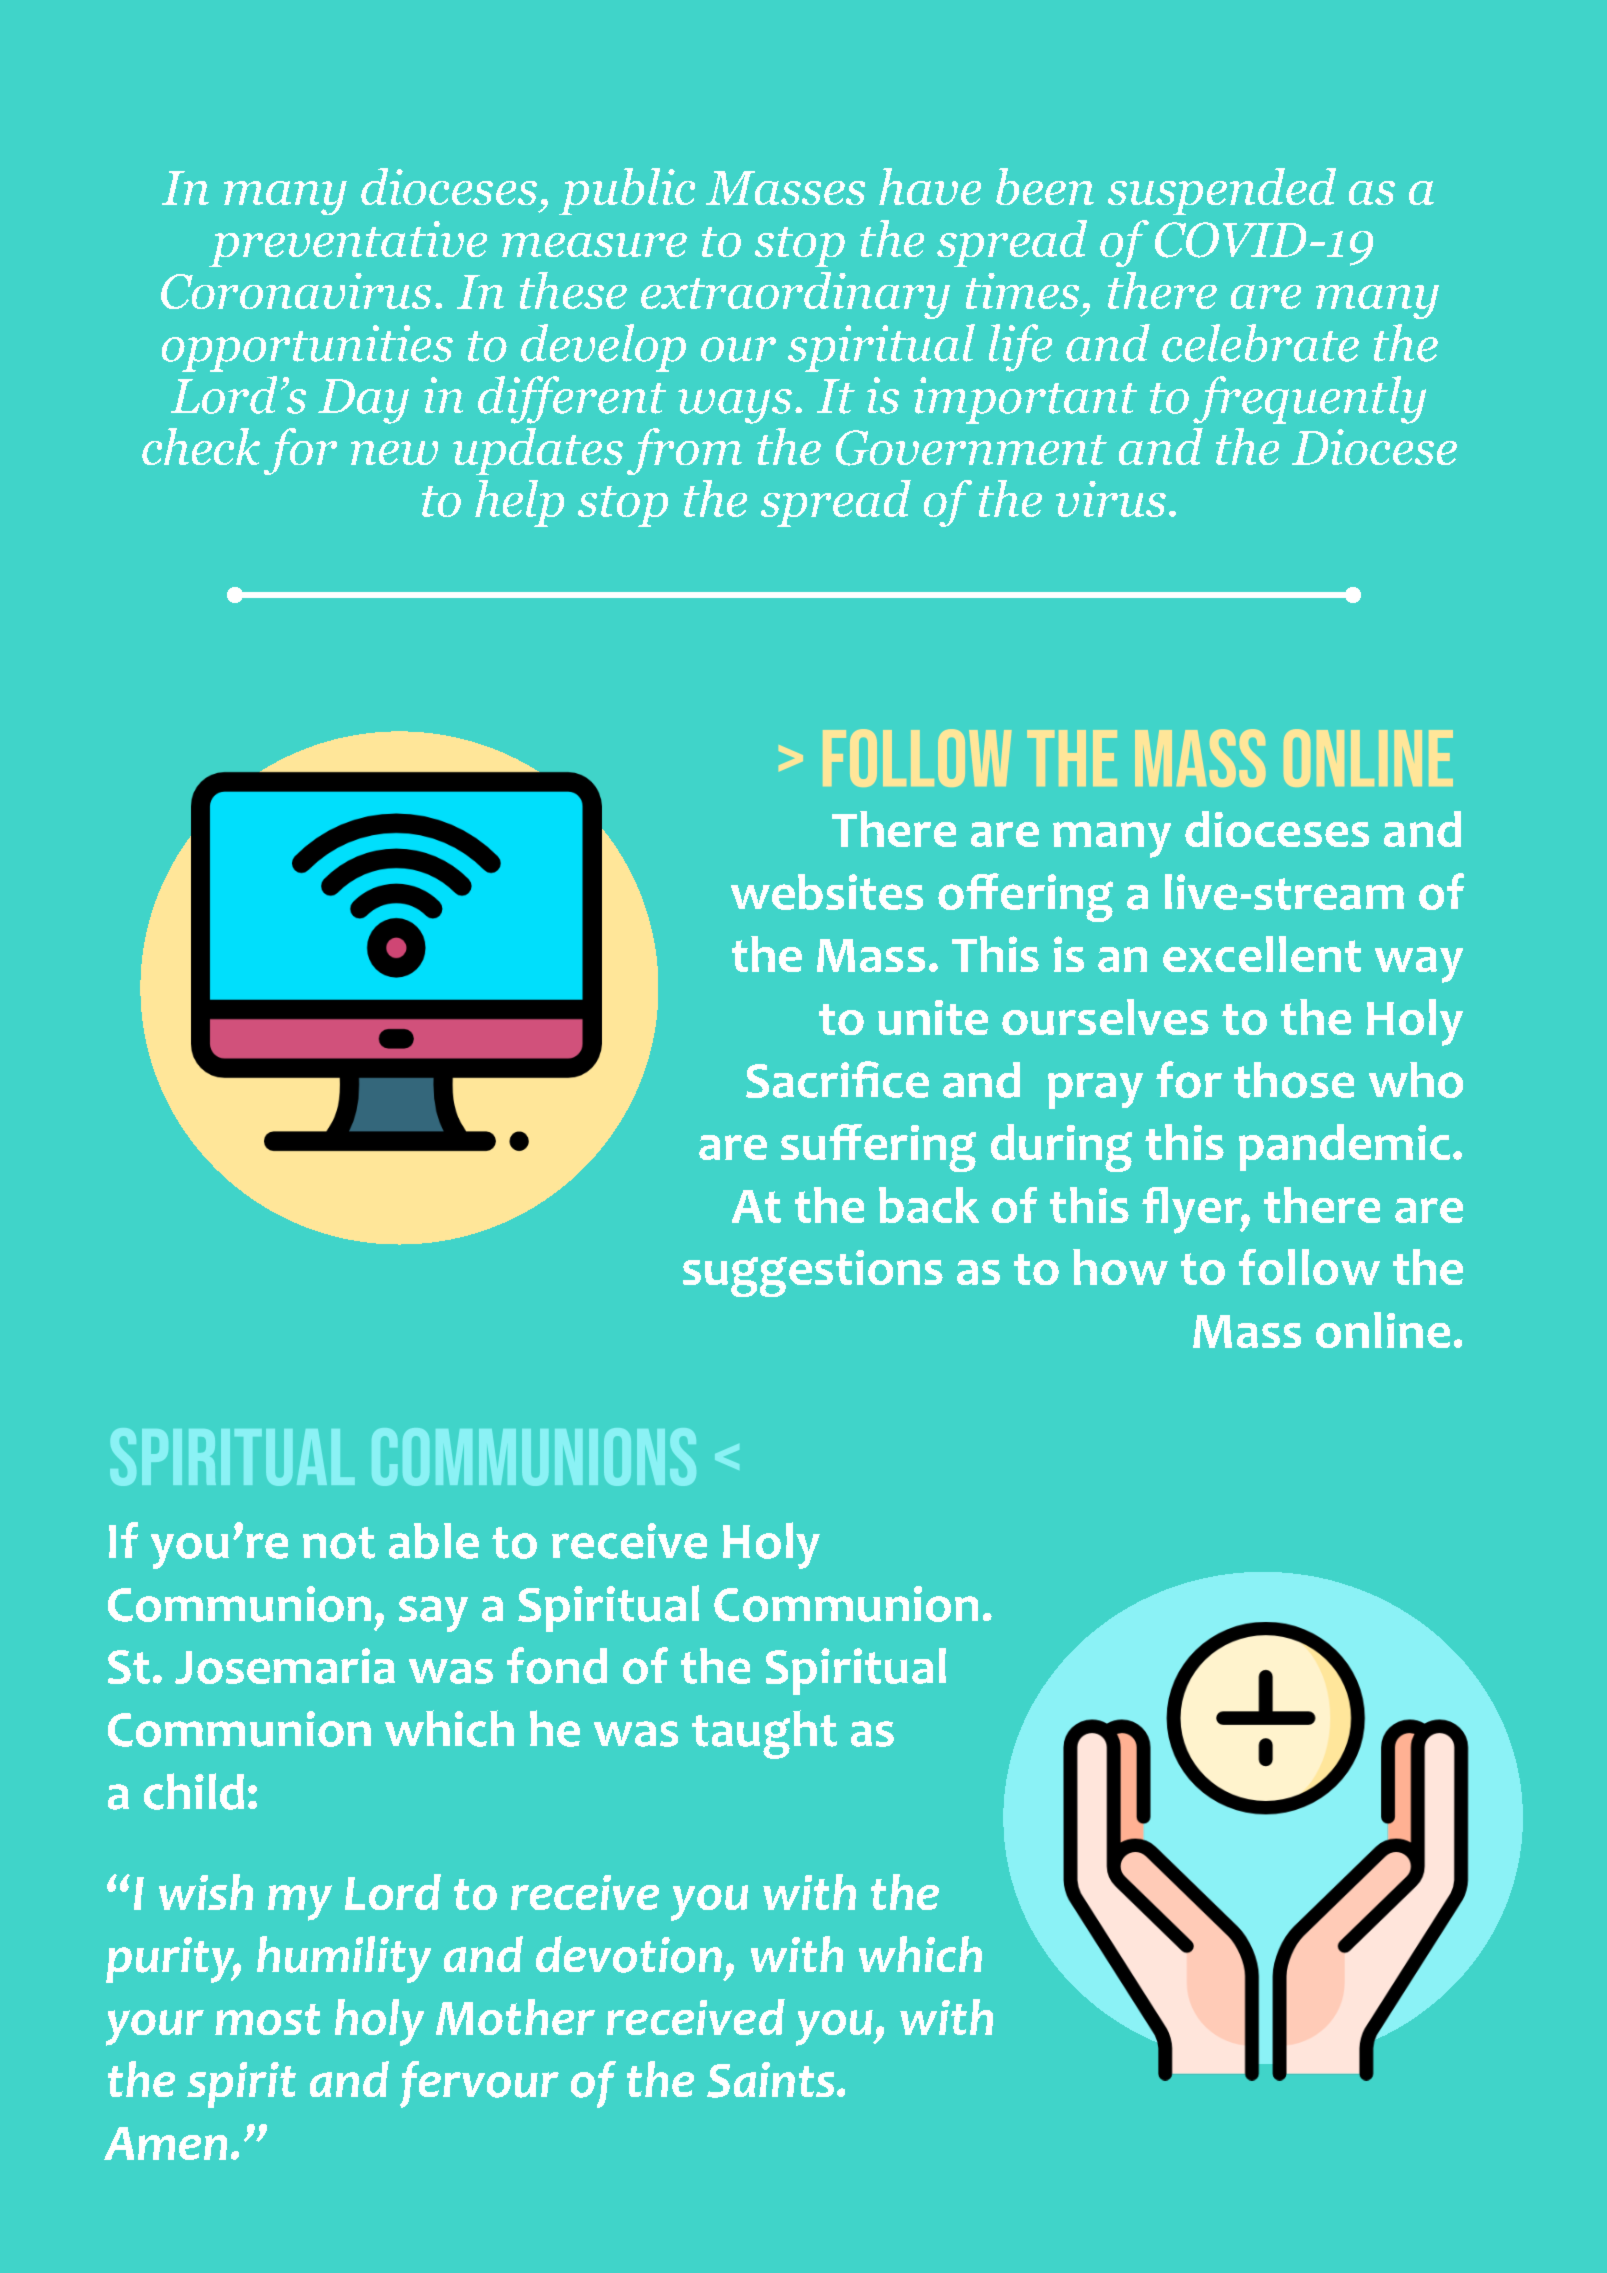 The width and height of the image is (1607, 2273). What do you see at coordinates (267, 2019) in the image?
I see `most` at bounding box center [267, 2019].
